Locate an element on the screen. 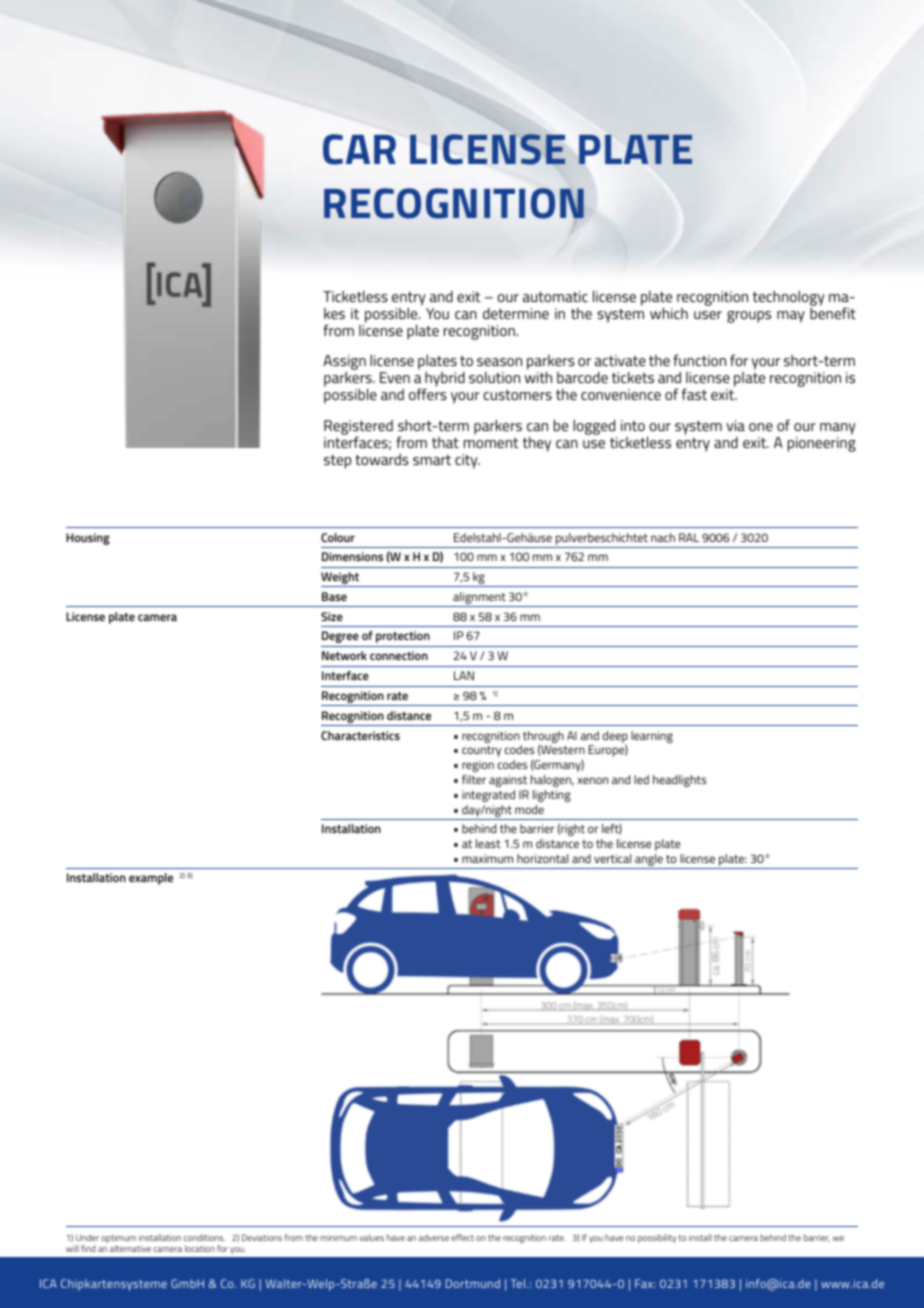 The image size is (924, 1308). Characteristics is located at coordinates (360, 735).
